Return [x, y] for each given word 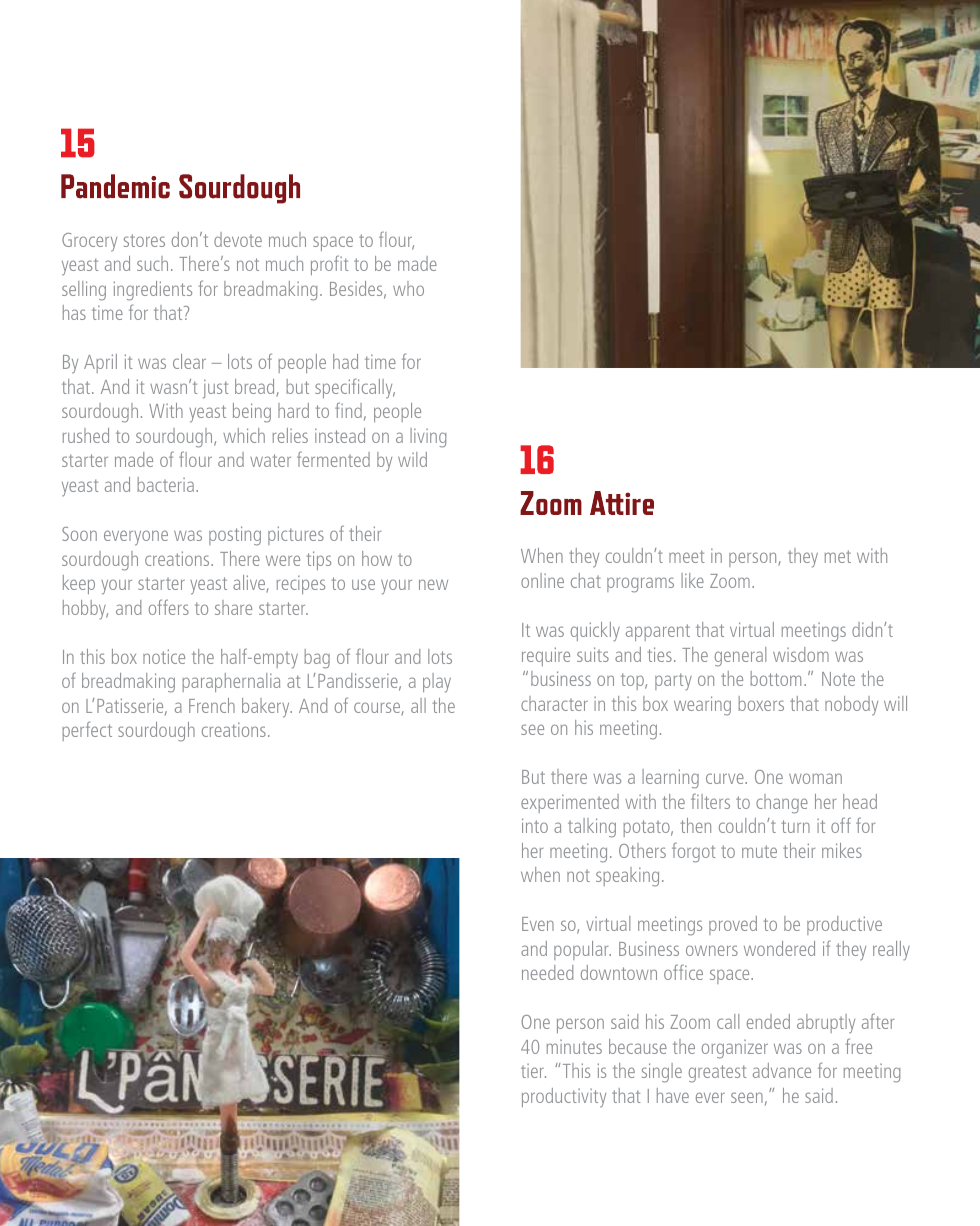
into [535, 825]
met [838, 556]
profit [330, 265]
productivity [564, 1098]
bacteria [165, 484]
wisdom [801, 654]
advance [782, 1070]
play [437, 683]
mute [759, 851]
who [408, 288]
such [152, 263]
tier [533, 1070]
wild [412, 459]
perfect [87, 731]
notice [164, 656]
